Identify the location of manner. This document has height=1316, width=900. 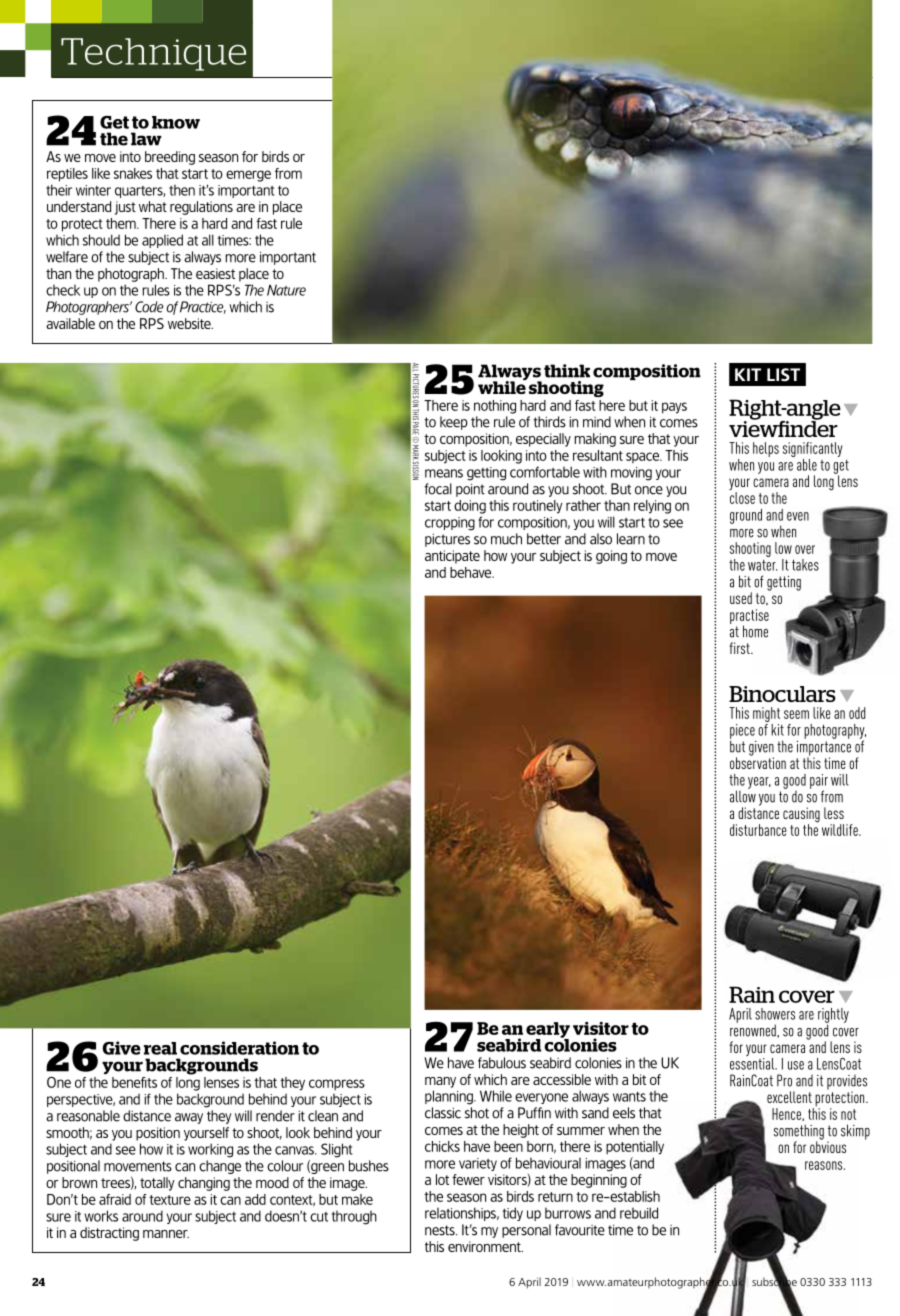
(166, 1234).
